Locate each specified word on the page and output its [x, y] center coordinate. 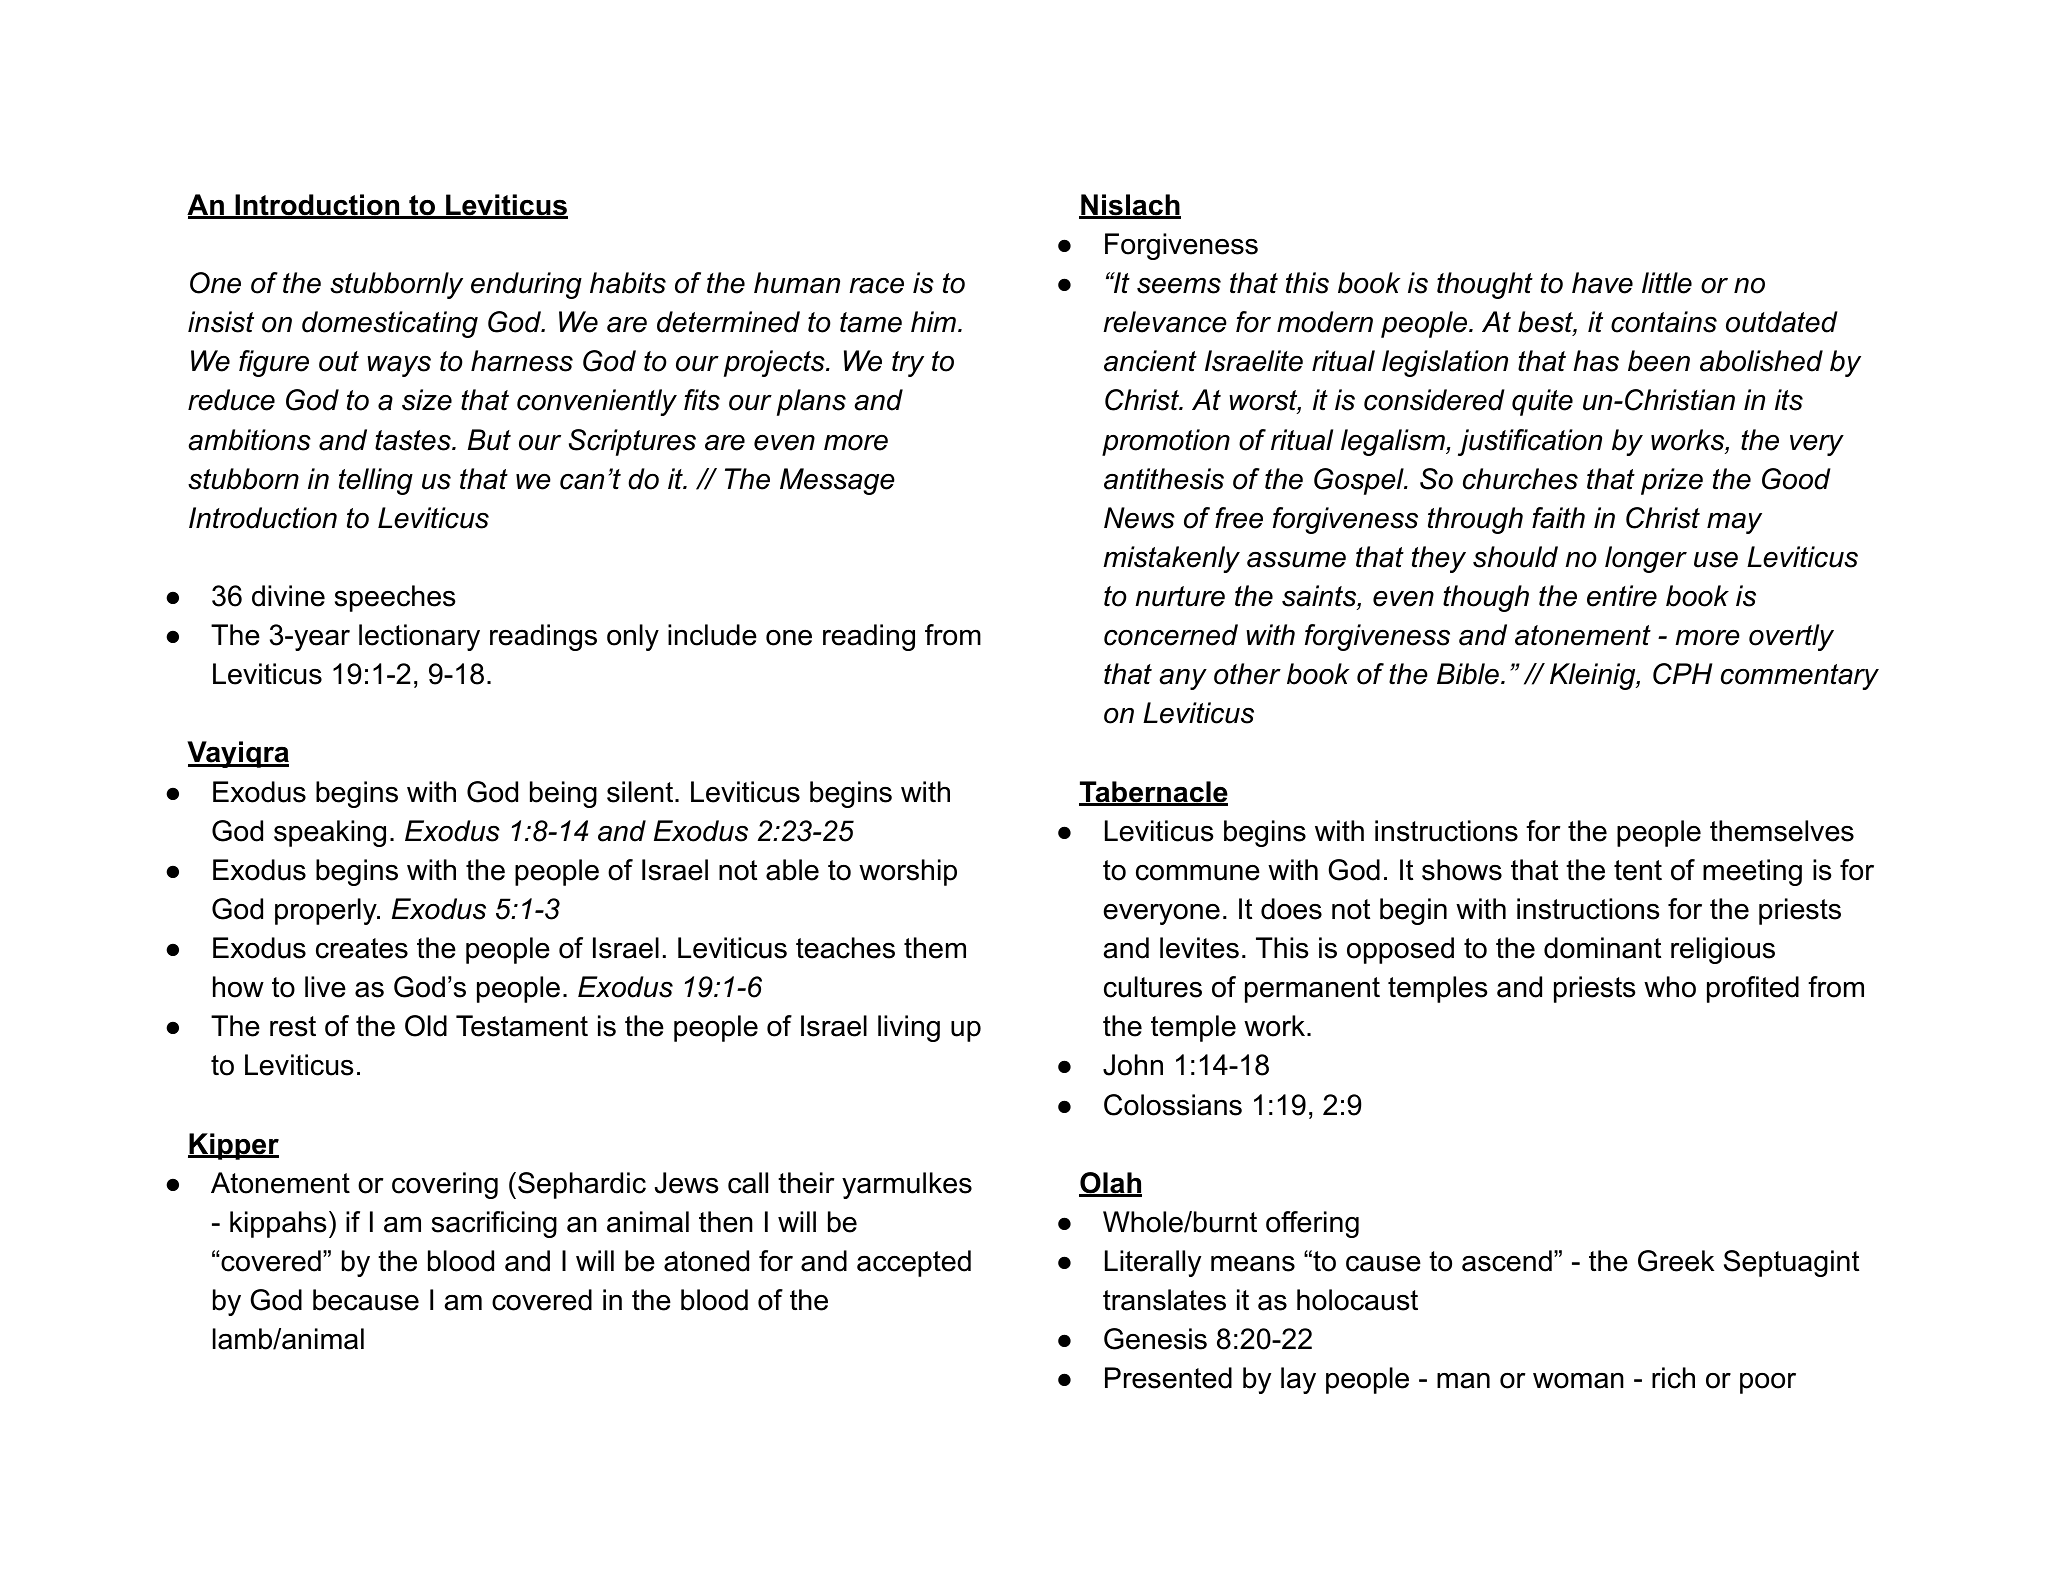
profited [1753, 989]
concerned [1171, 635]
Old [426, 1026]
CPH [1682, 674]
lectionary [419, 637]
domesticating [390, 324]
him [935, 321]
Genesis [1155, 1339]
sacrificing [494, 1224]
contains [1664, 322]
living [909, 1028]
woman [1578, 1381]
